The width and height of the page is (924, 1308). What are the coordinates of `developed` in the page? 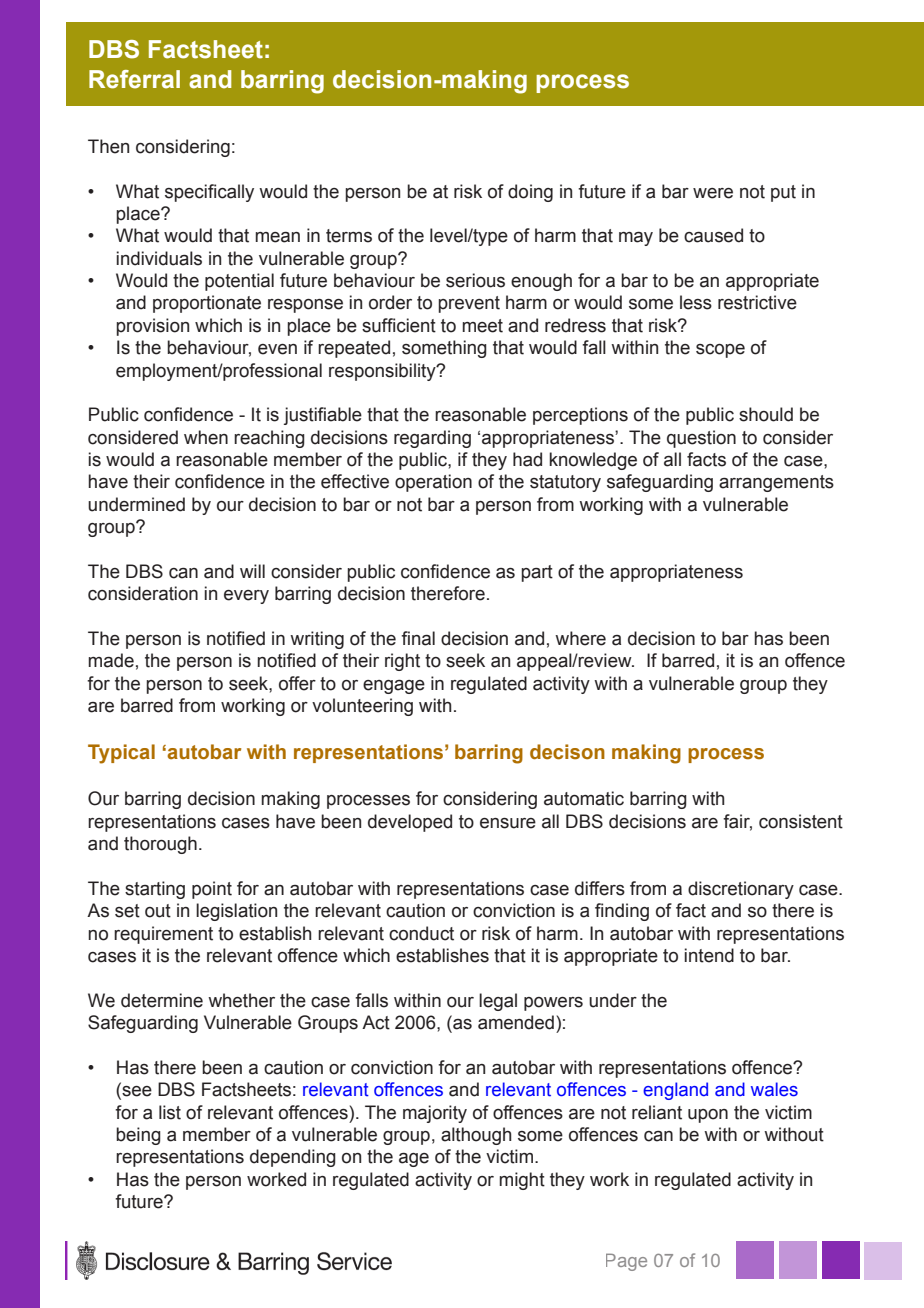 It's located at (410, 823).
